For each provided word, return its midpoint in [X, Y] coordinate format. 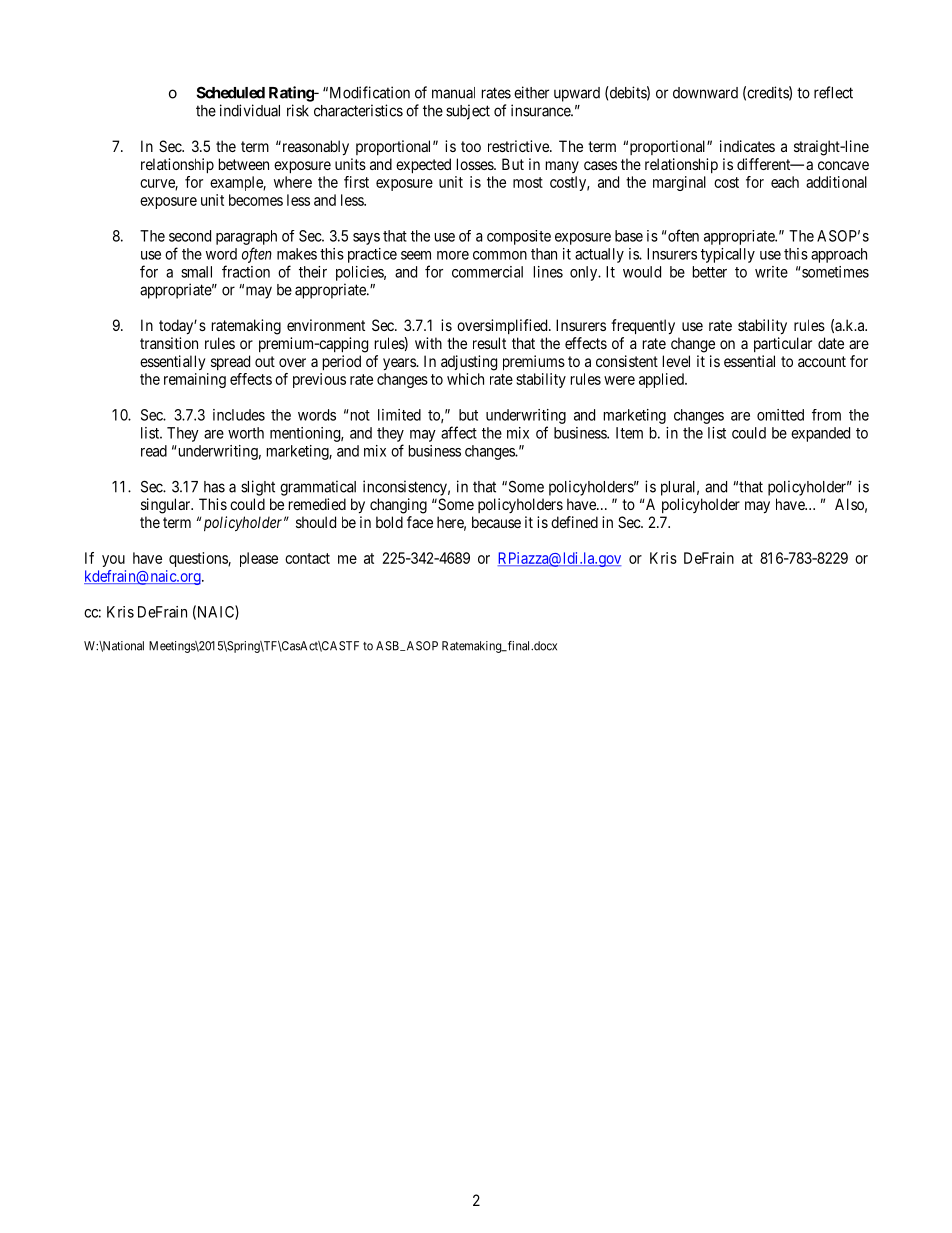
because [496, 522]
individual [250, 110]
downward [705, 93]
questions [199, 559]
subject [468, 112]
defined [574, 522]
